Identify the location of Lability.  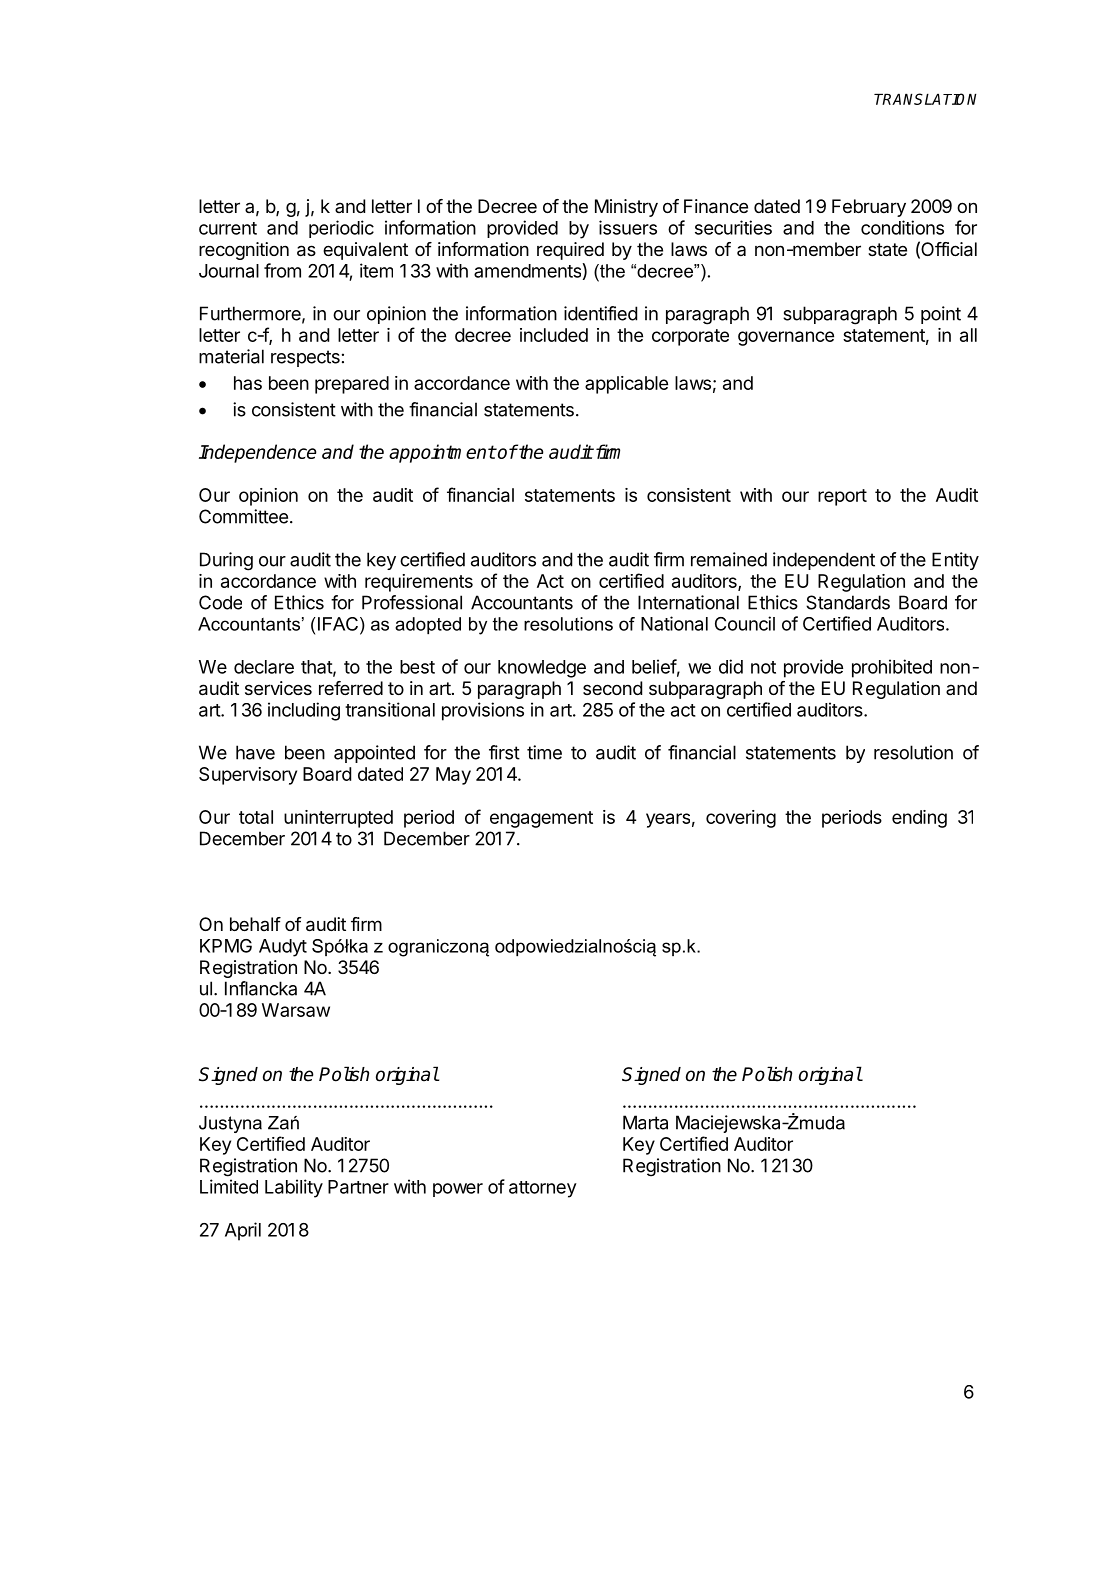
(294, 1188).
